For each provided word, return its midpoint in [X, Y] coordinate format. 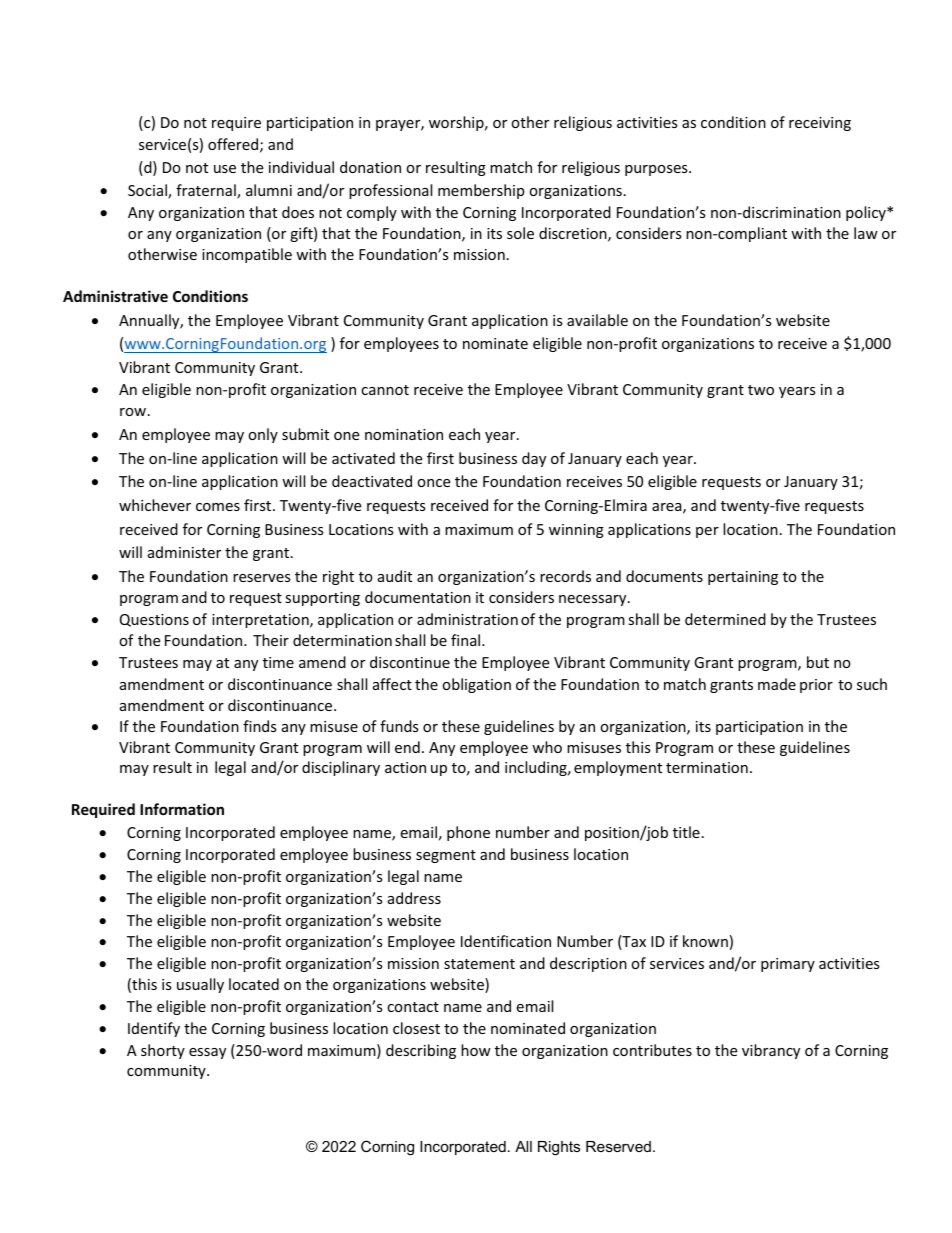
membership [481, 191]
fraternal [207, 191]
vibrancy [771, 1051]
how [476, 1050]
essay [207, 1053]
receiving [820, 124]
